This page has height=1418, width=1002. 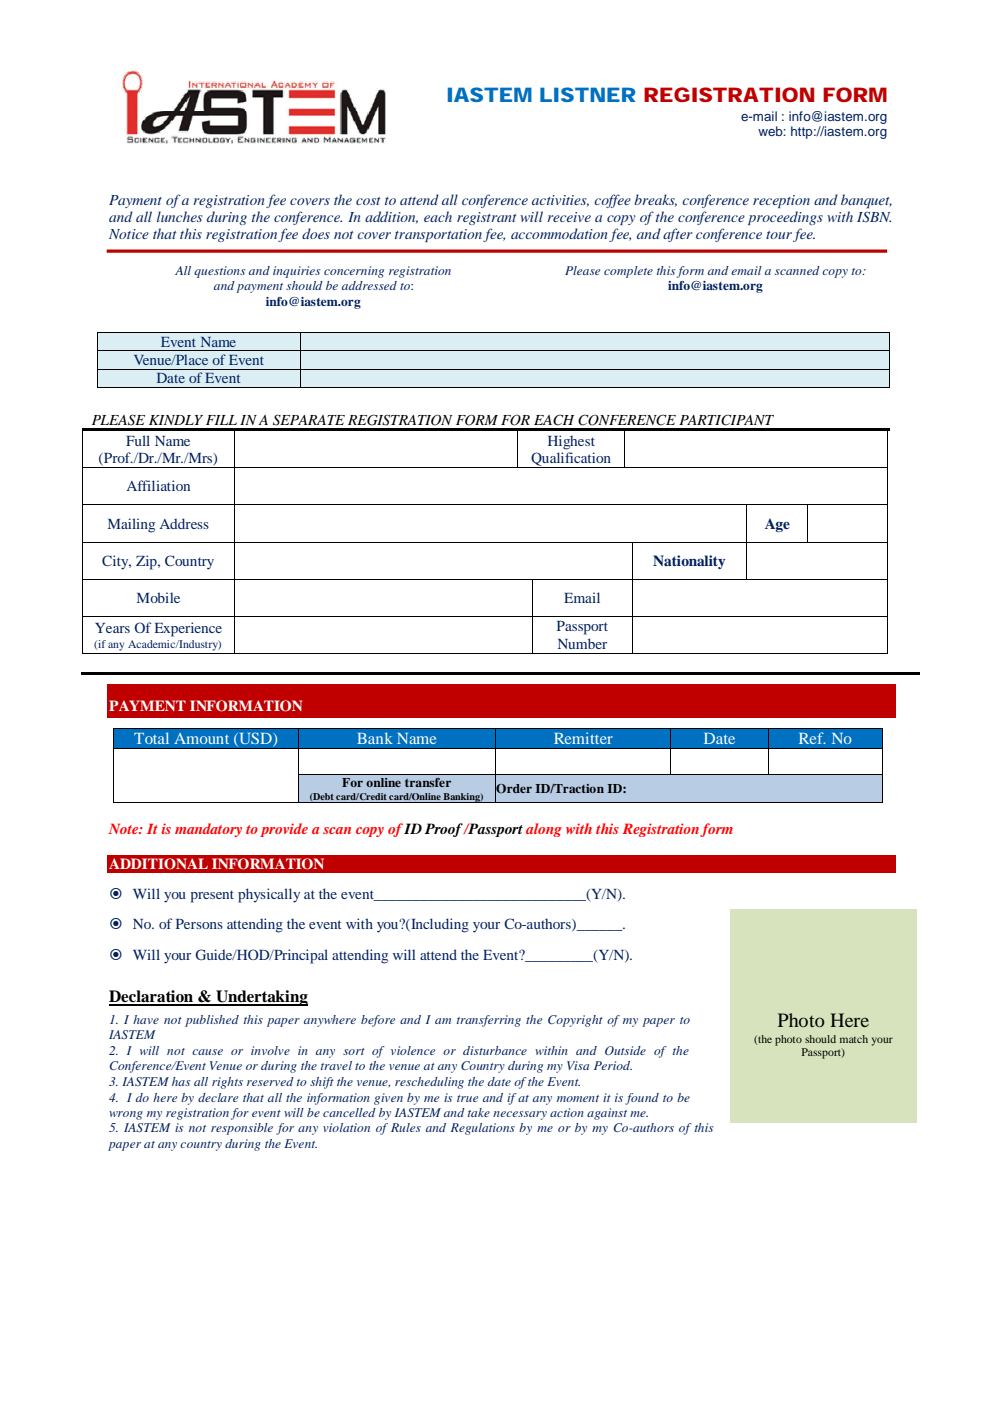 I want to click on present, so click(x=212, y=896).
